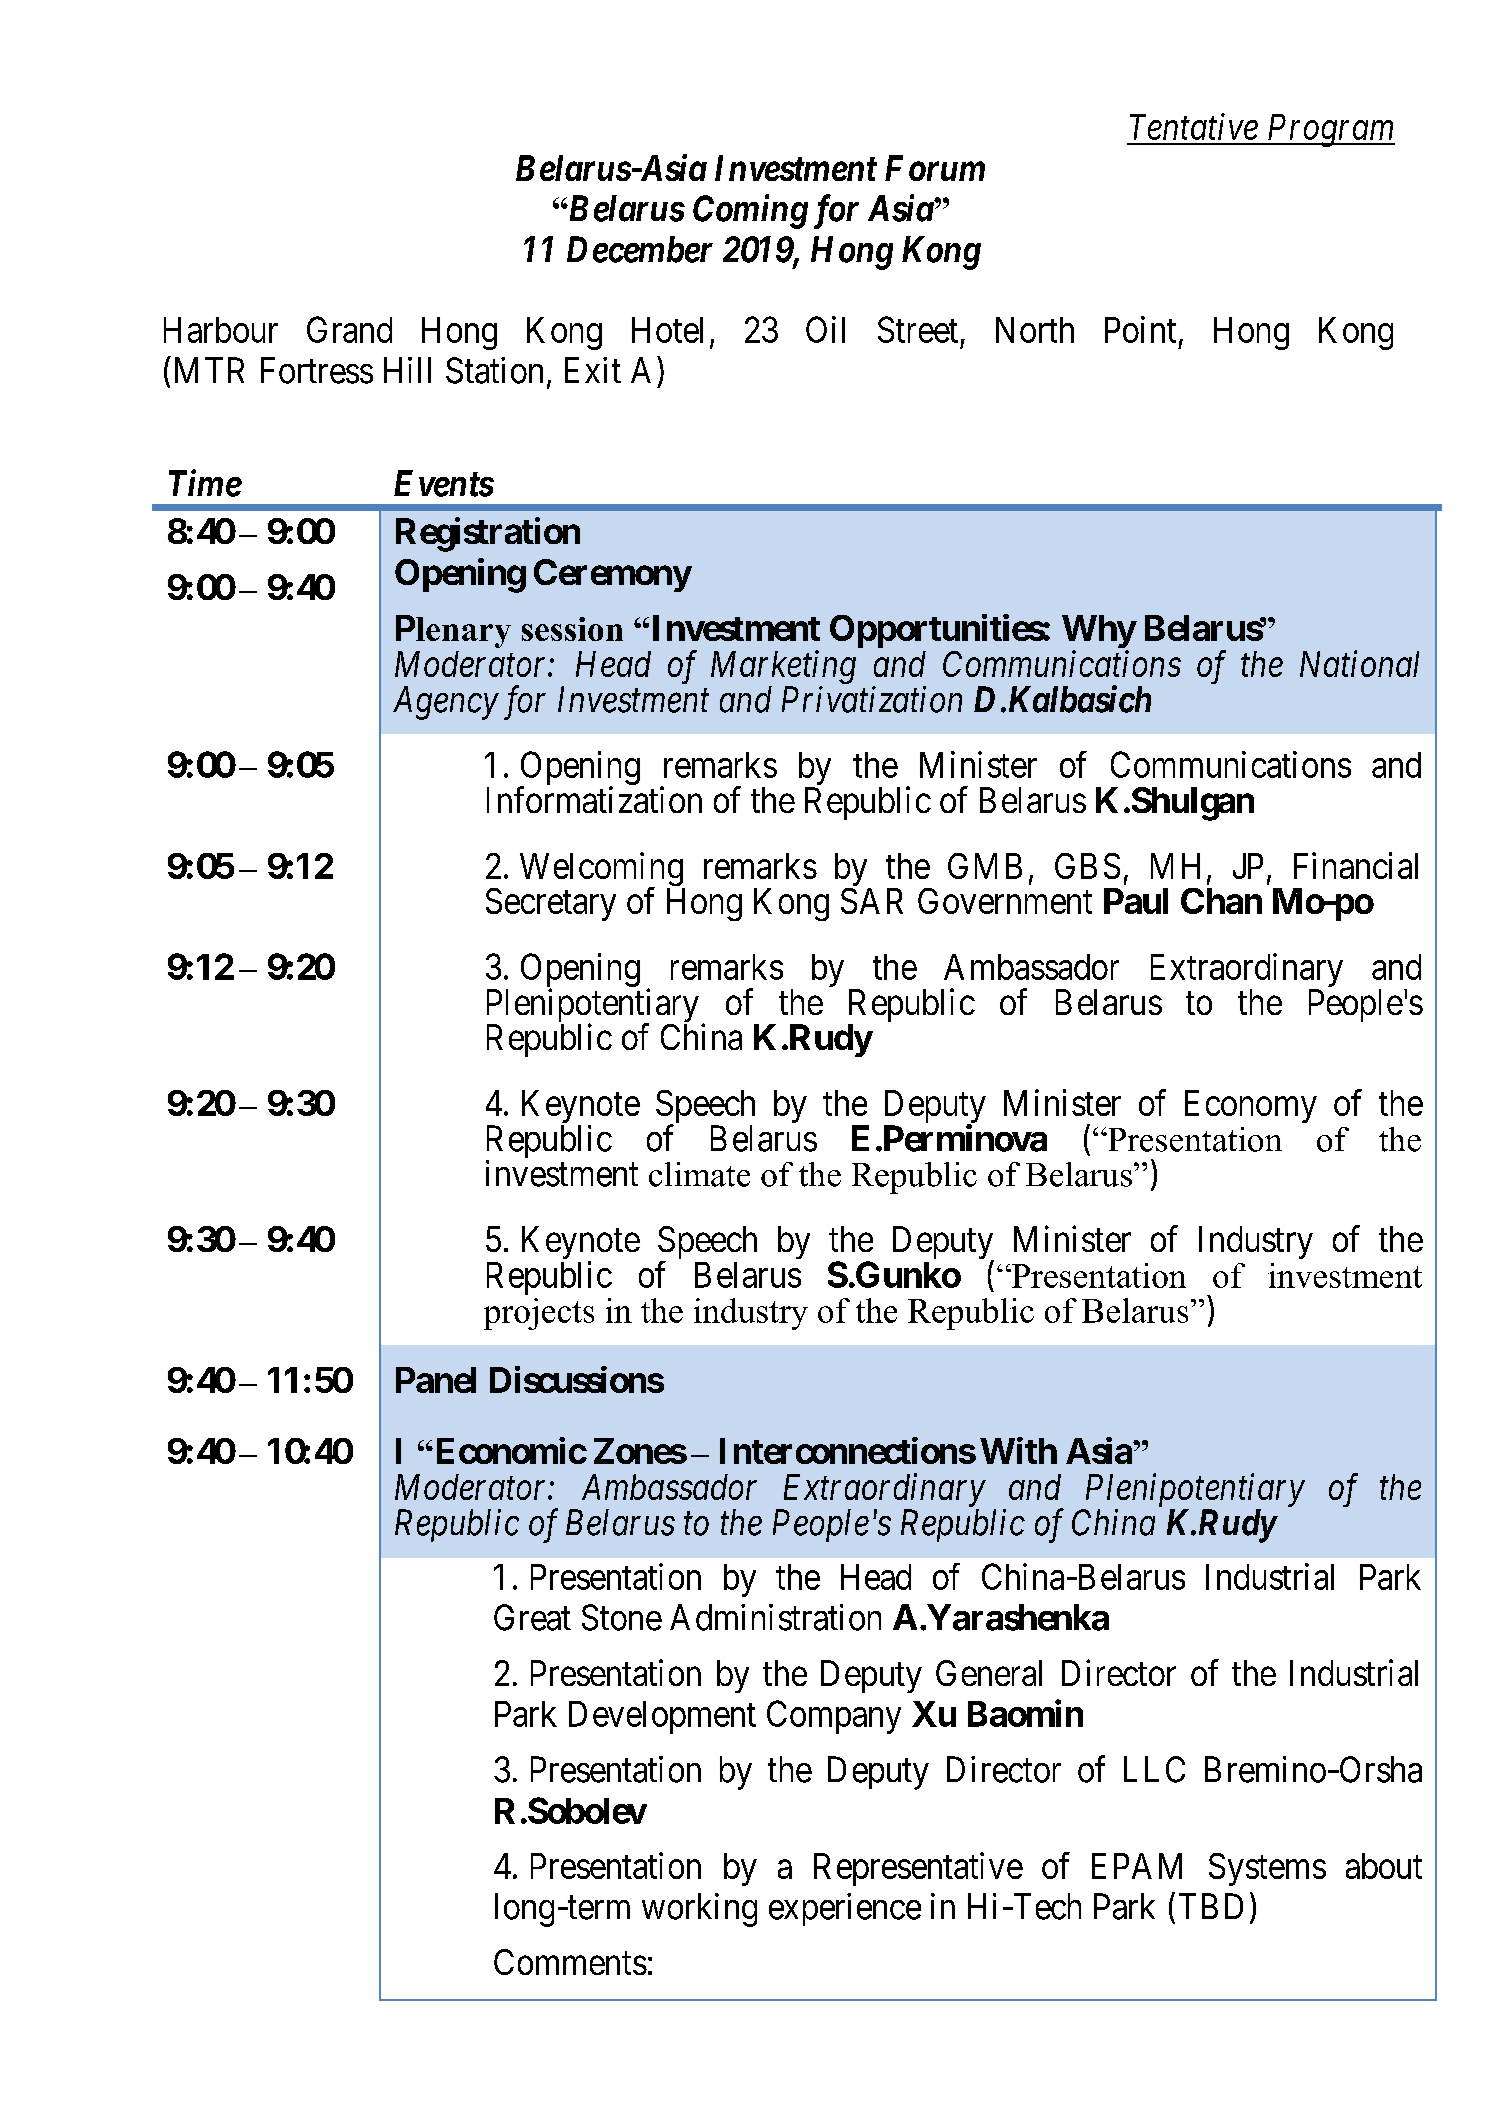 The image size is (1502, 2124). Describe the element at coordinates (699, 1910) in the screenshot. I see `working` at that location.
